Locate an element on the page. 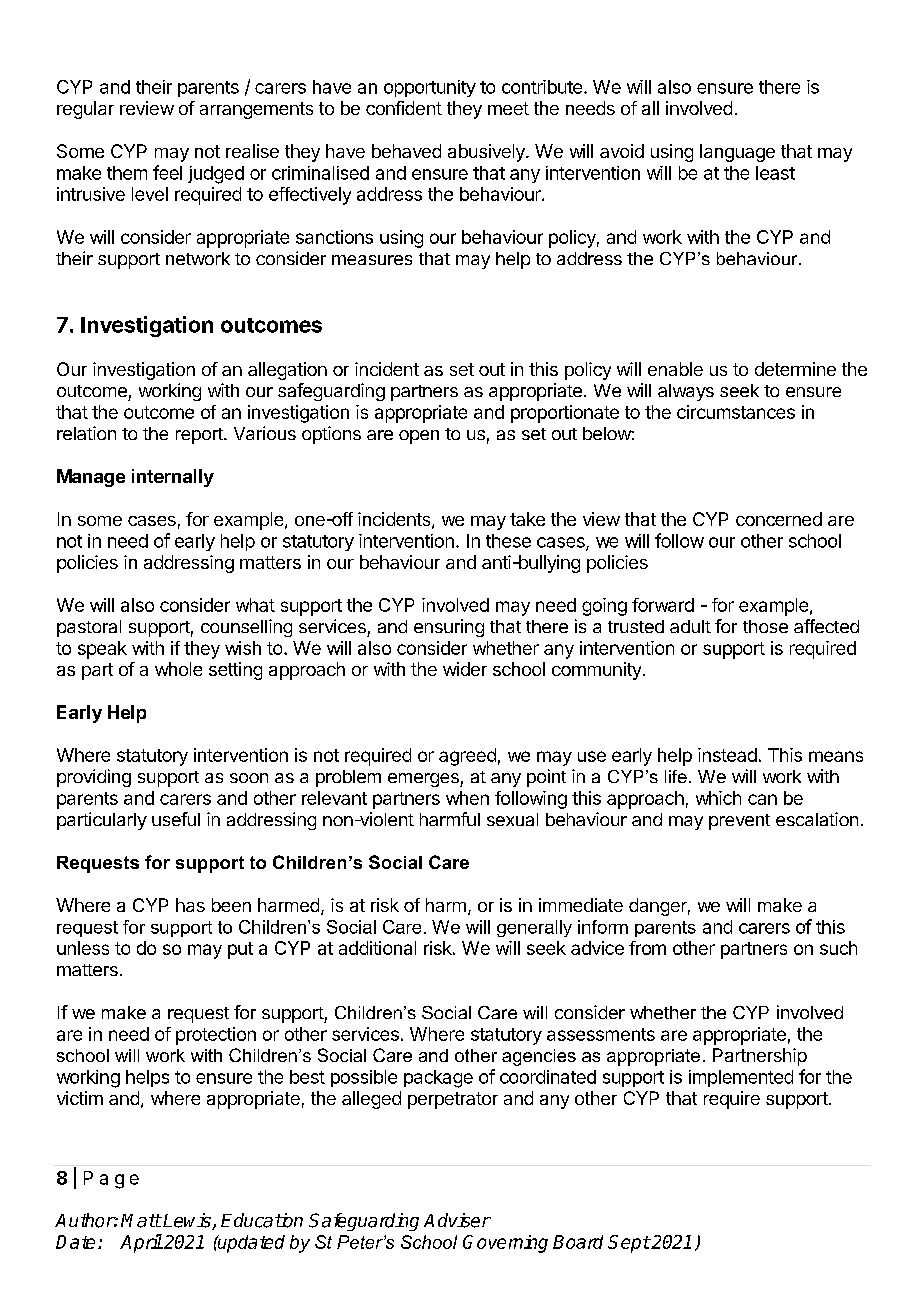  whole is located at coordinates (178, 669).
